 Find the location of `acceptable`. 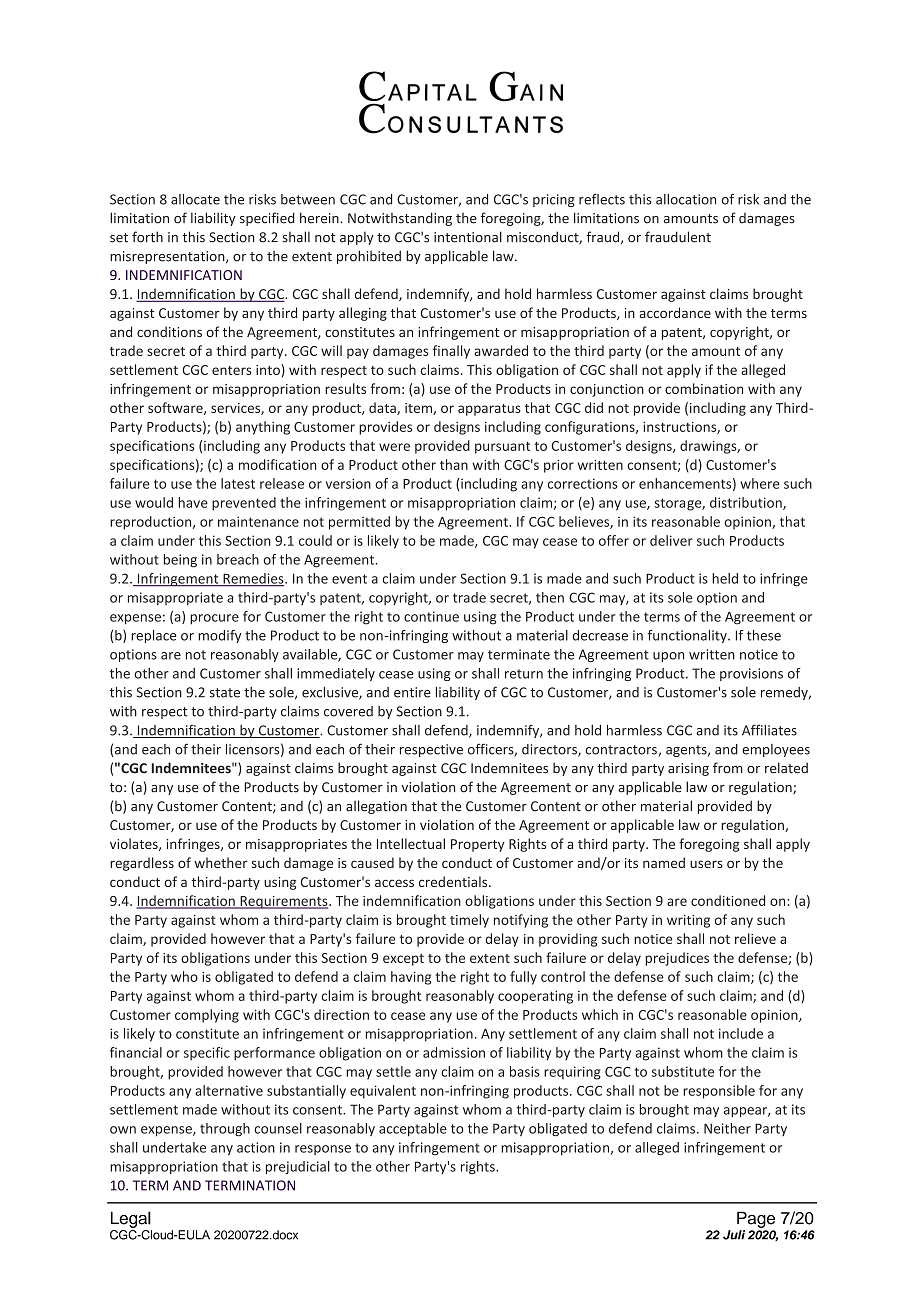

acceptable is located at coordinates (413, 1129).
